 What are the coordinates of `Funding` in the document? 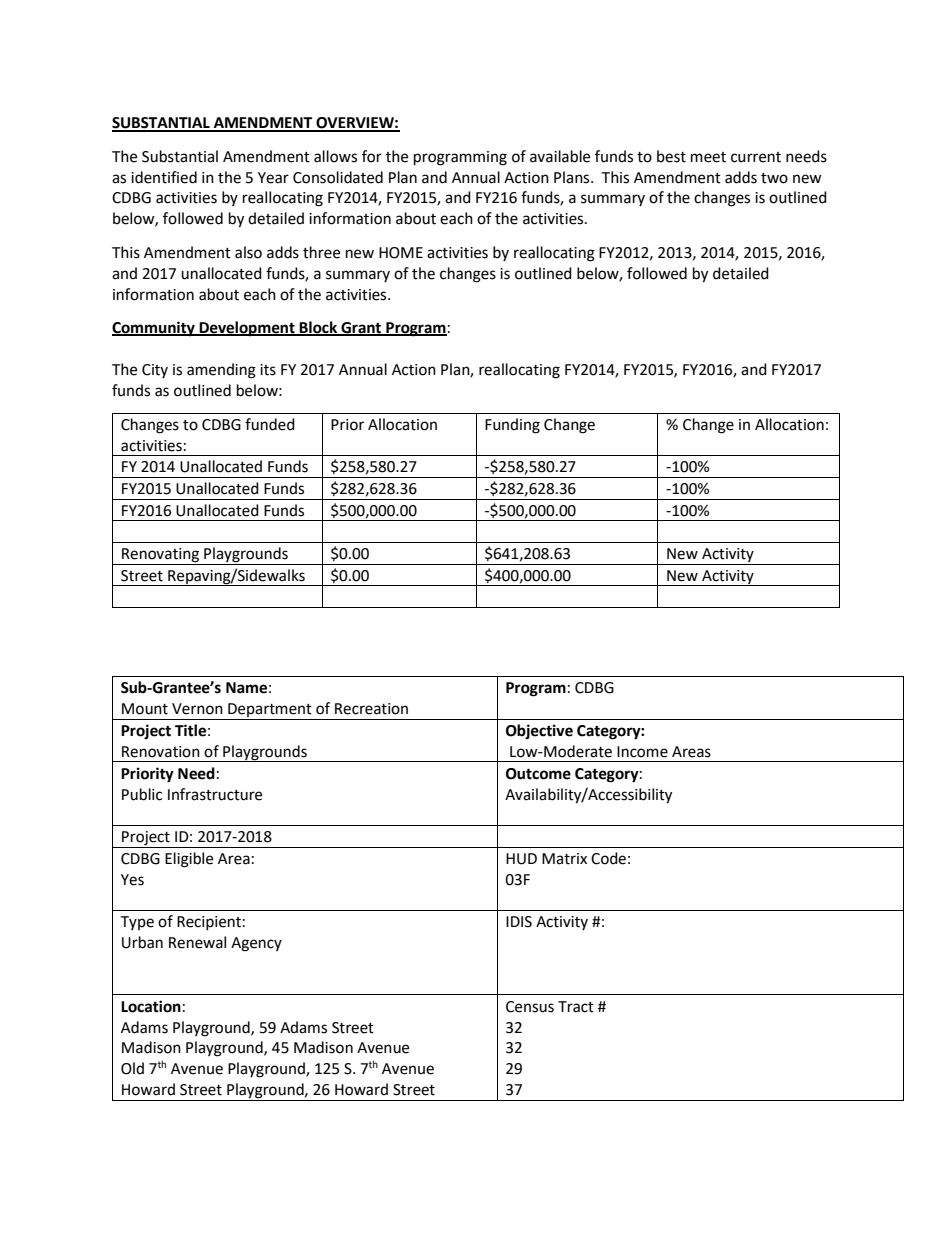 It's located at (512, 426).
